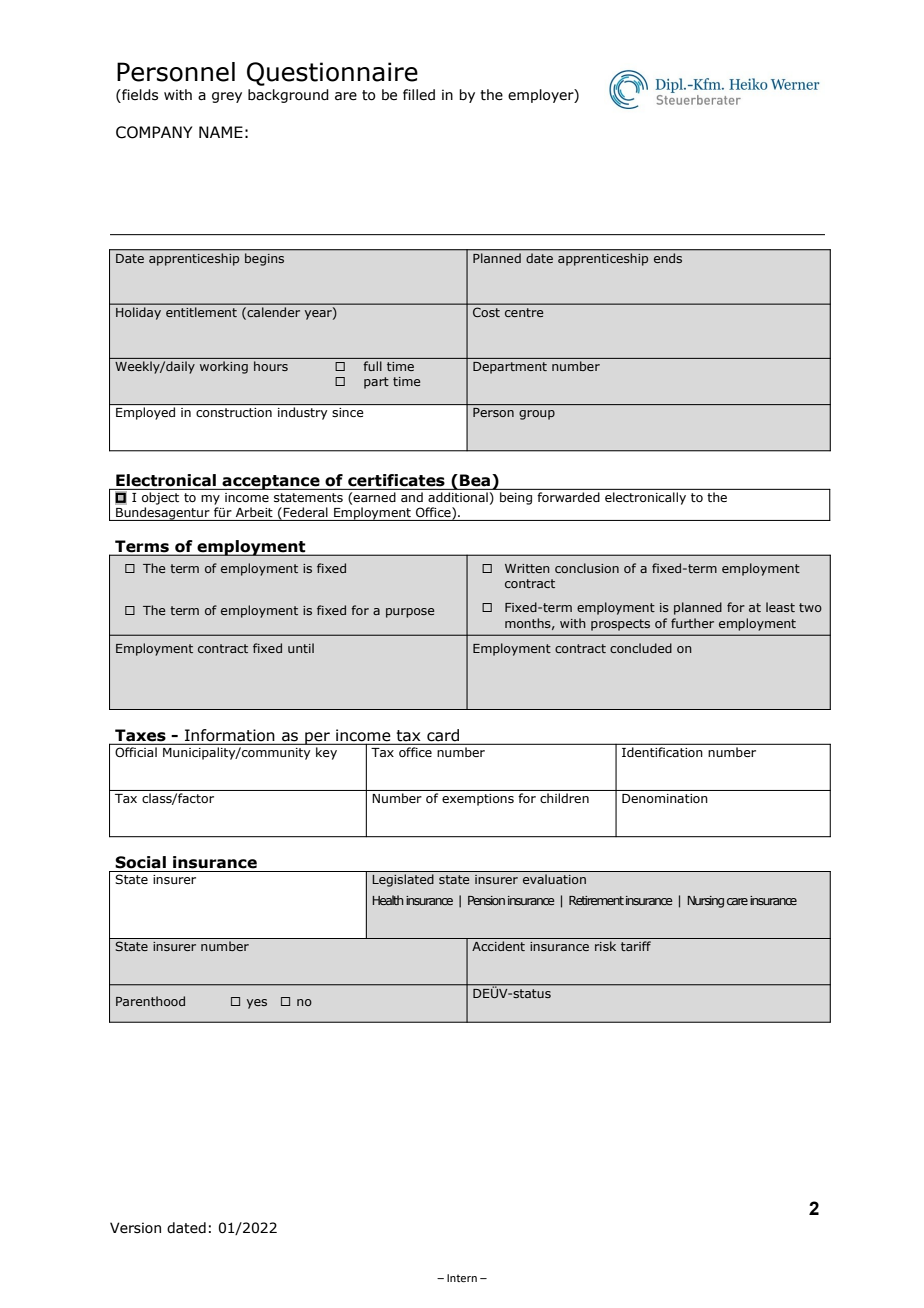  I want to click on ends, so click(668, 258).
